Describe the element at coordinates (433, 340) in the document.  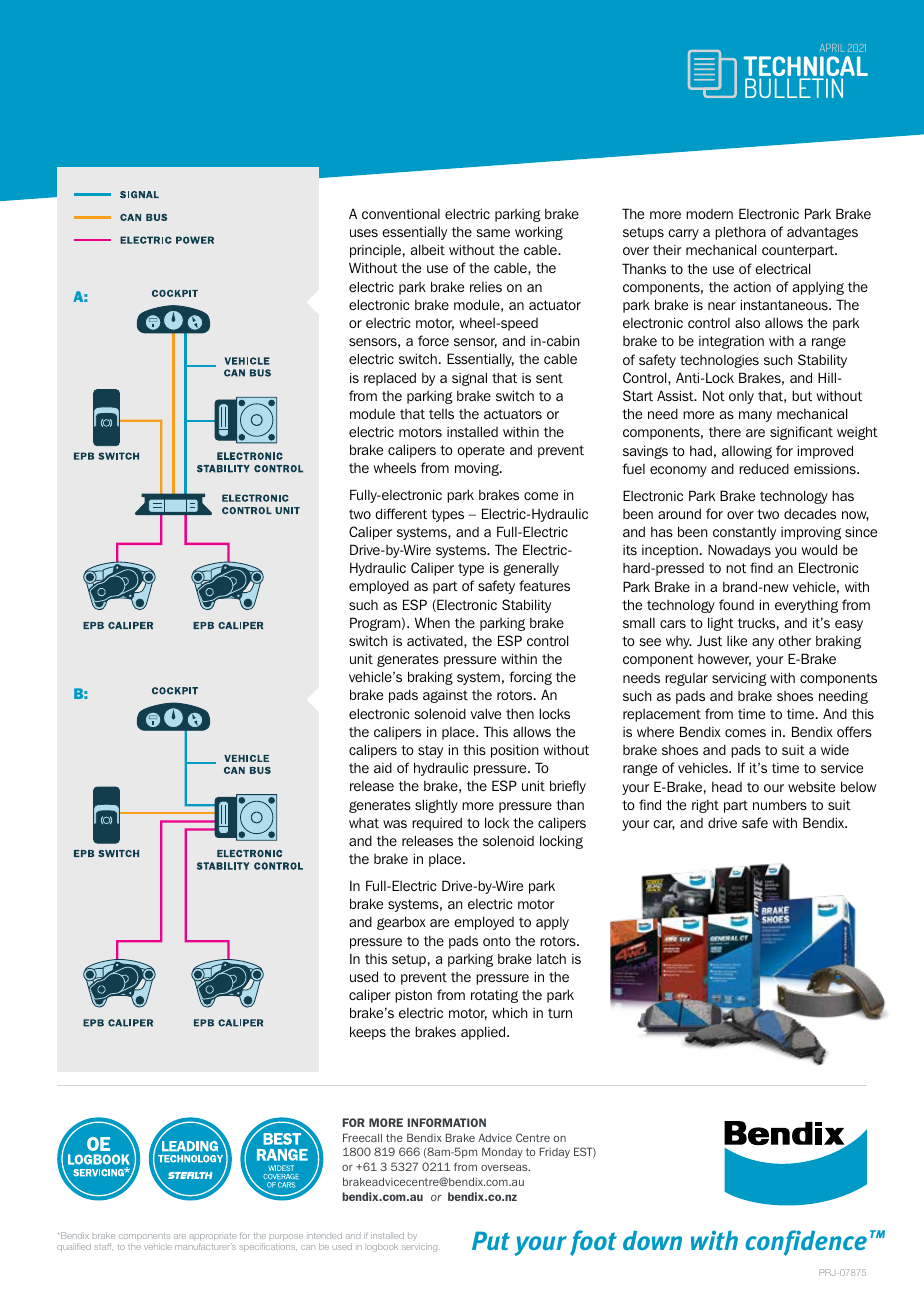
I see `force` at that location.
